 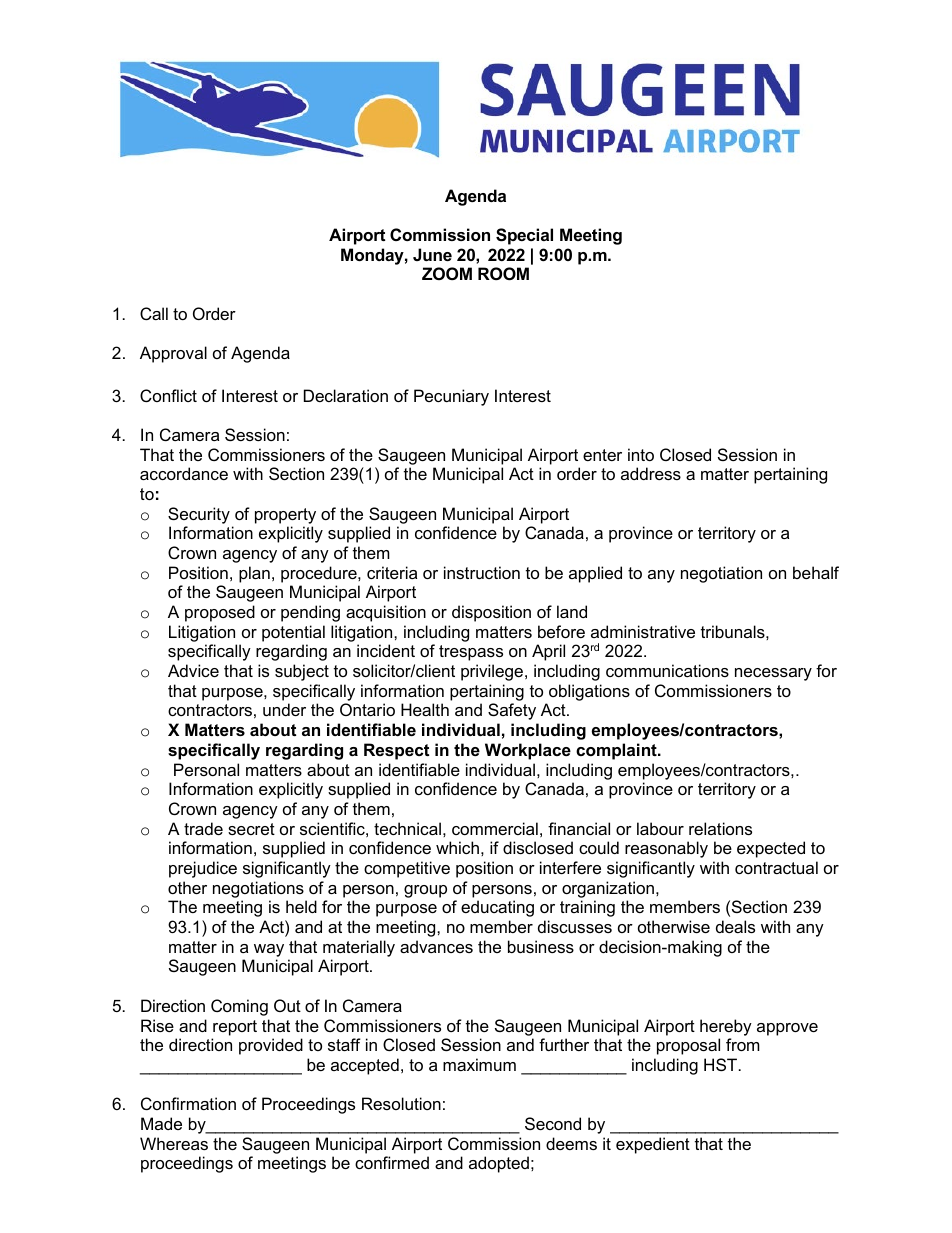 What do you see at coordinates (284, 709) in the screenshot?
I see `under` at bounding box center [284, 709].
